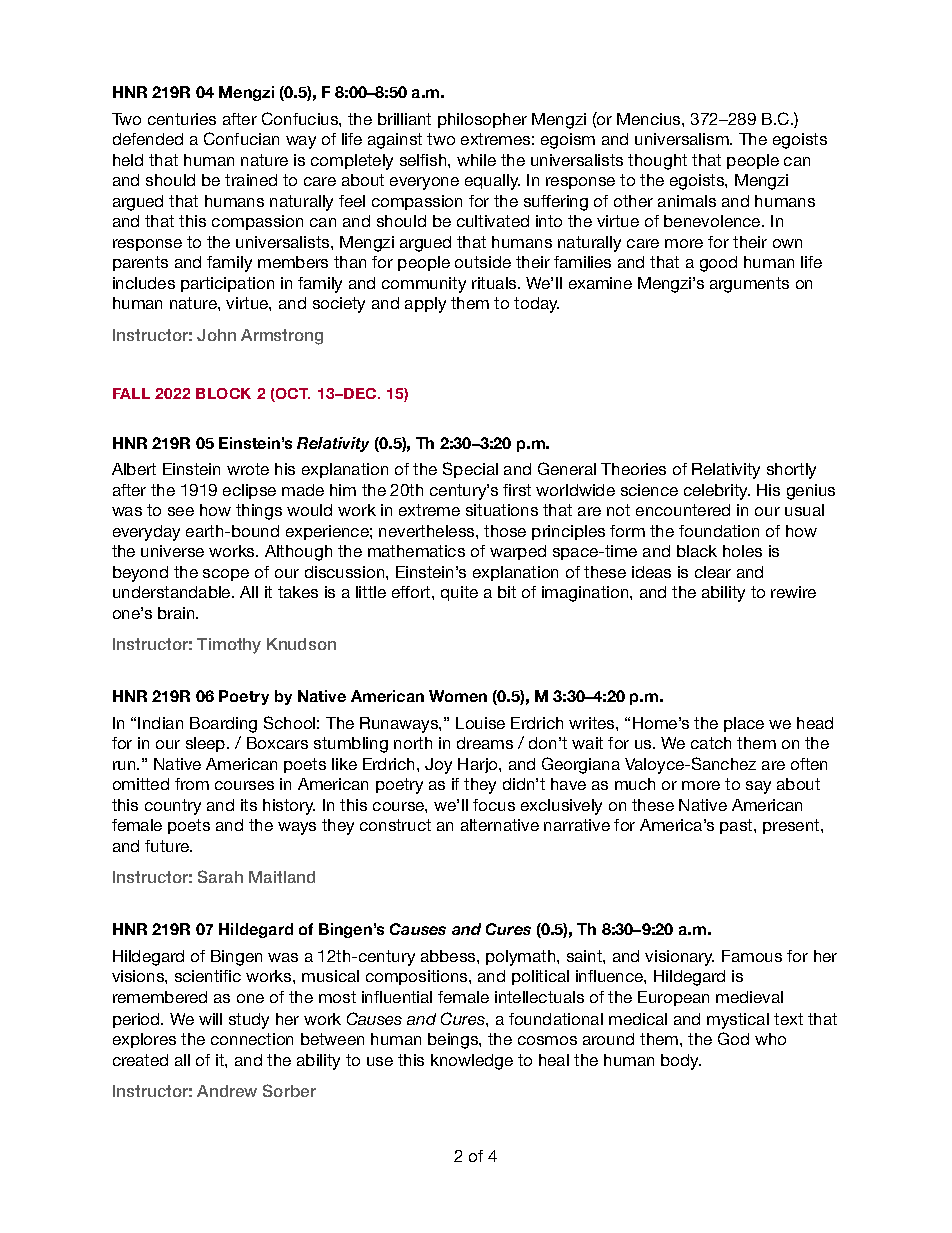 Image resolution: width=952 pixels, height=1233 pixels. Describe the element at coordinates (241, 138) in the screenshot. I see `Confucian` at that location.
